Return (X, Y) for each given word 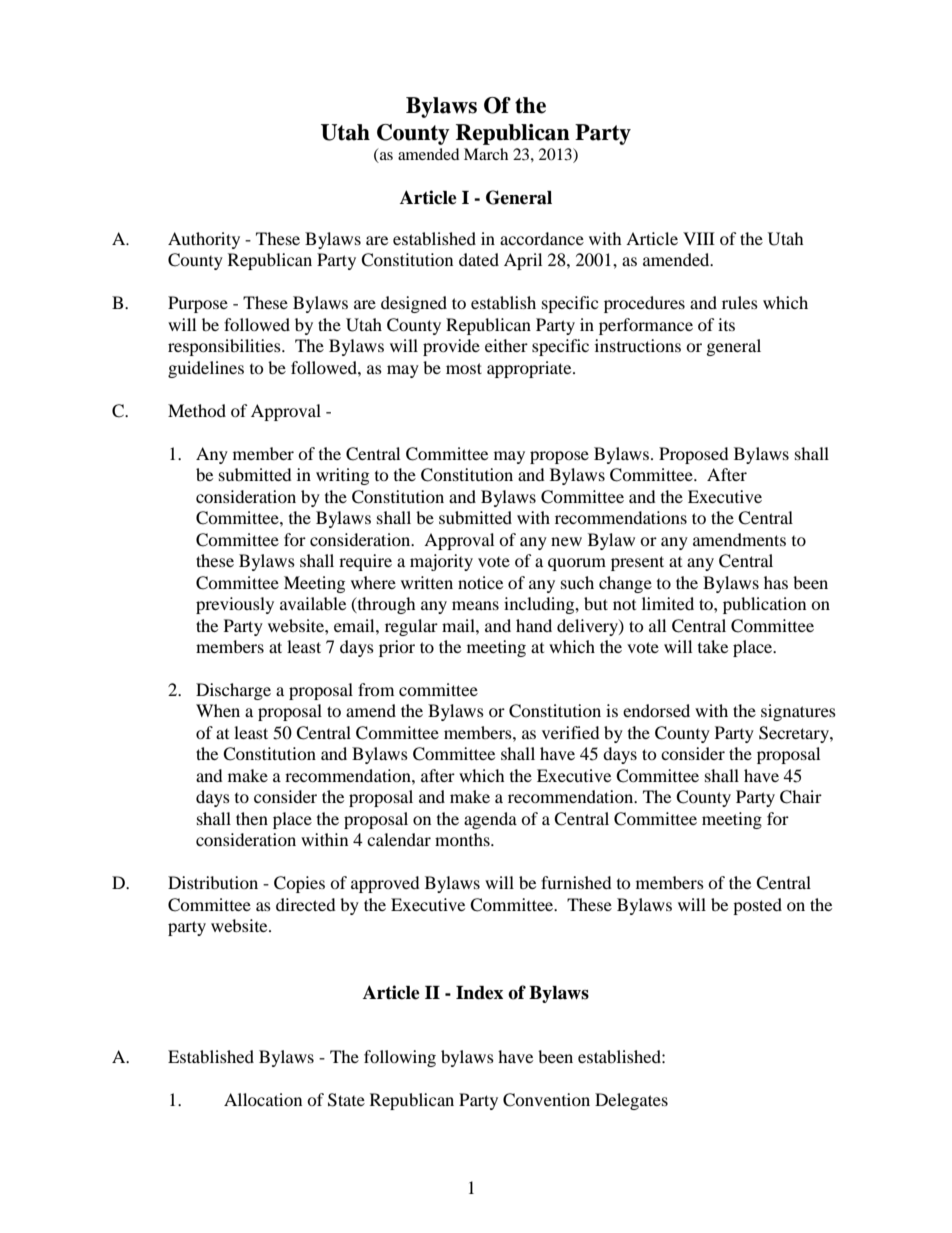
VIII (699, 238)
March (486, 154)
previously (235, 605)
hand (534, 625)
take (713, 646)
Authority (204, 240)
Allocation (263, 1099)
